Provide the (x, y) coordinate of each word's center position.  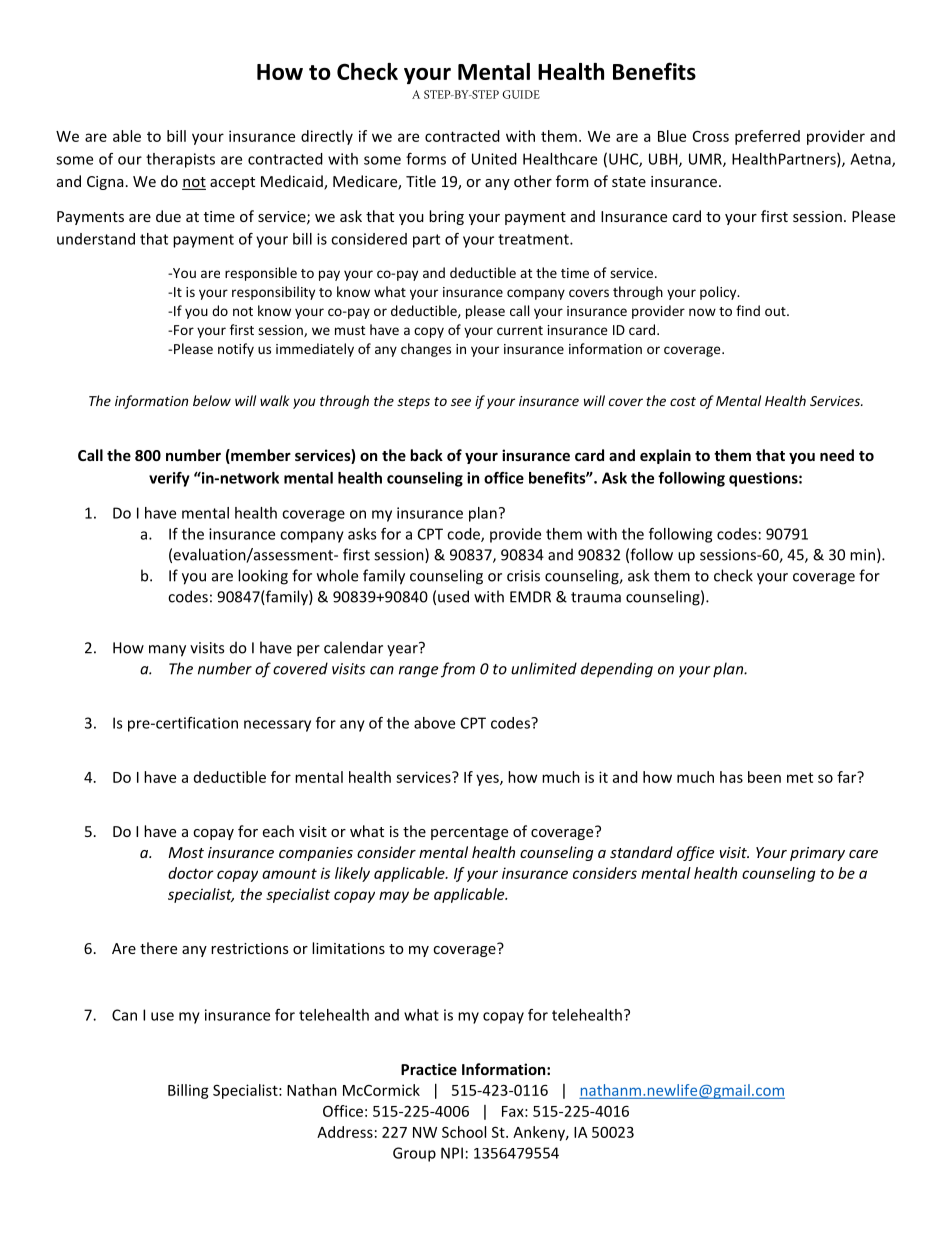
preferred (767, 137)
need (837, 455)
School (464, 1132)
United (494, 159)
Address (345, 1132)
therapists (180, 160)
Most (186, 852)
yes (488, 780)
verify (169, 479)
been (764, 777)
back (426, 455)
